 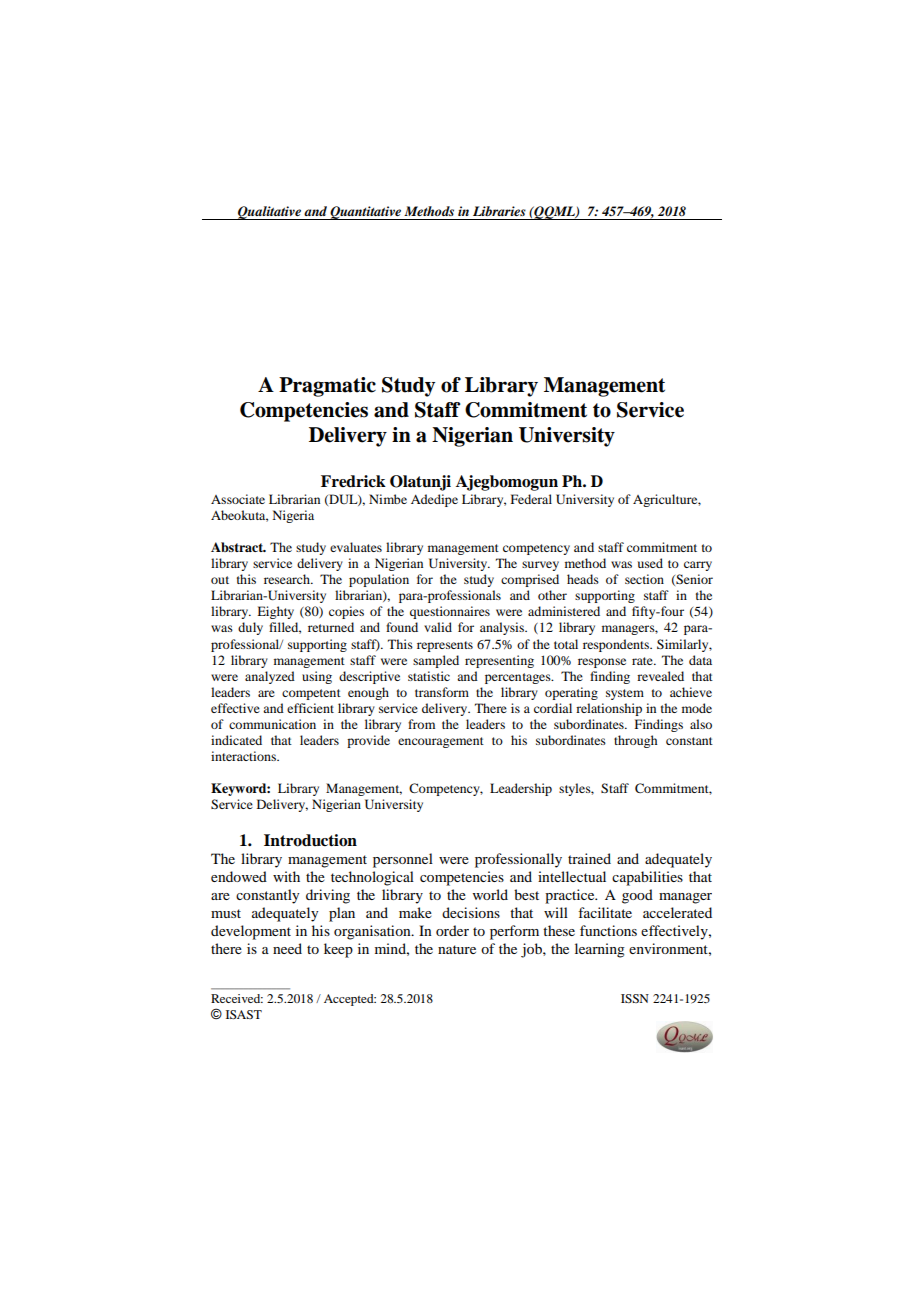 What do you see at coordinates (531, 499) in the screenshot?
I see `Federal` at bounding box center [531, 499].
